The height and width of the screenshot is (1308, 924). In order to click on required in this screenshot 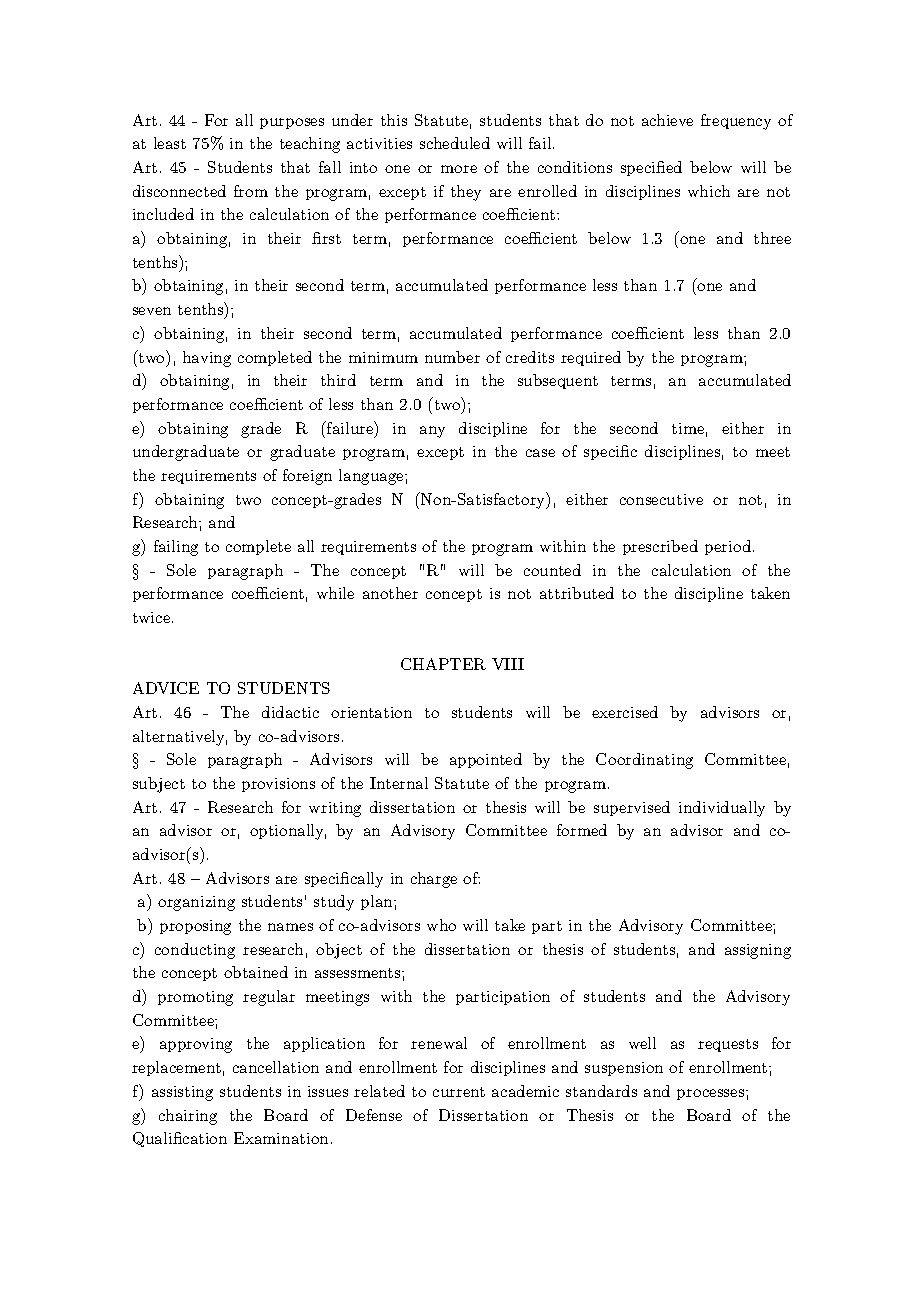, I will do `click(591, 358)`.
